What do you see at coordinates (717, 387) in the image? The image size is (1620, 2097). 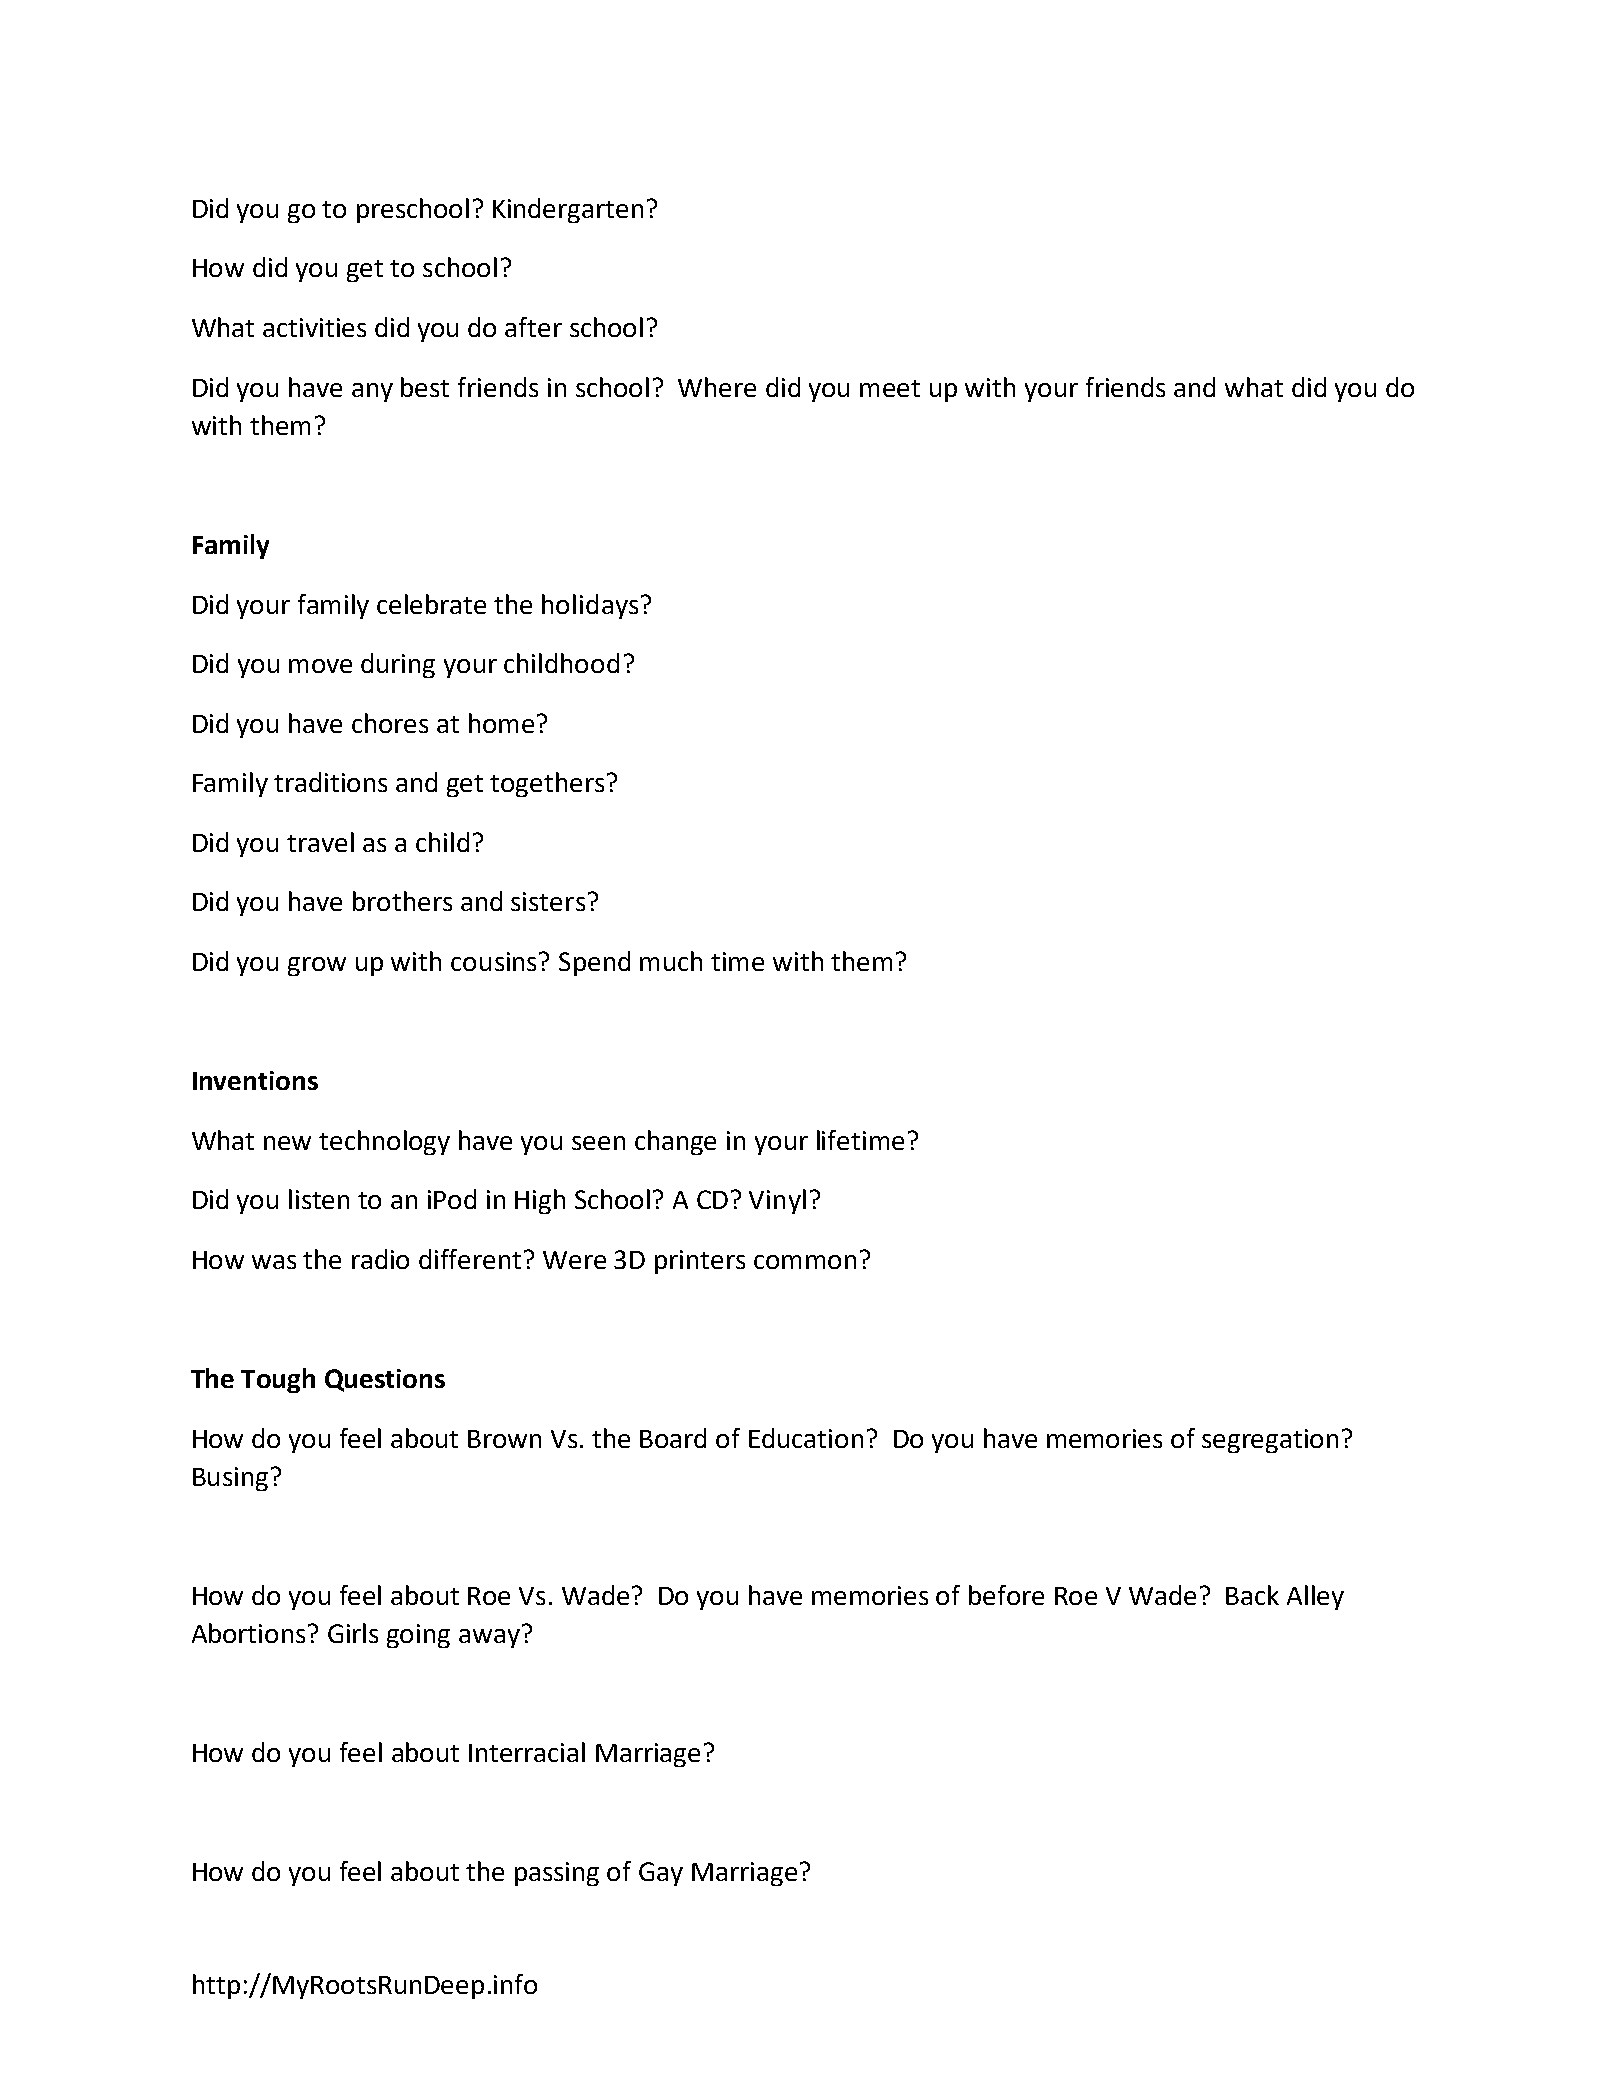 I see `Where` at bounding box center [717, 387].
